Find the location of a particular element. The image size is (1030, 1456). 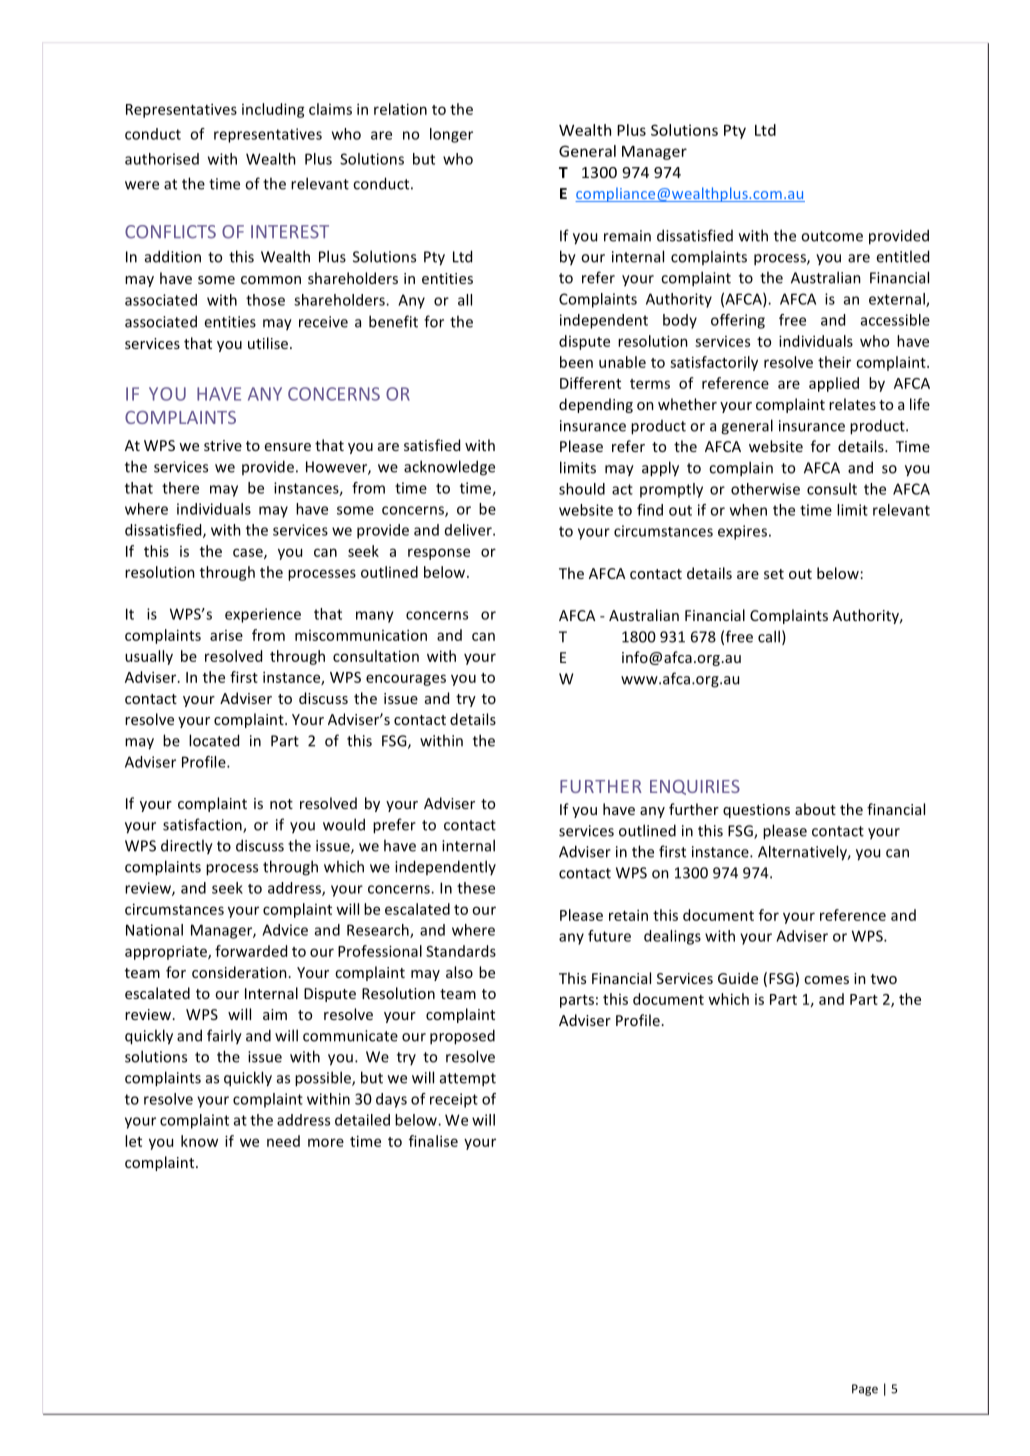

including is located at coordinates (273, 110).
